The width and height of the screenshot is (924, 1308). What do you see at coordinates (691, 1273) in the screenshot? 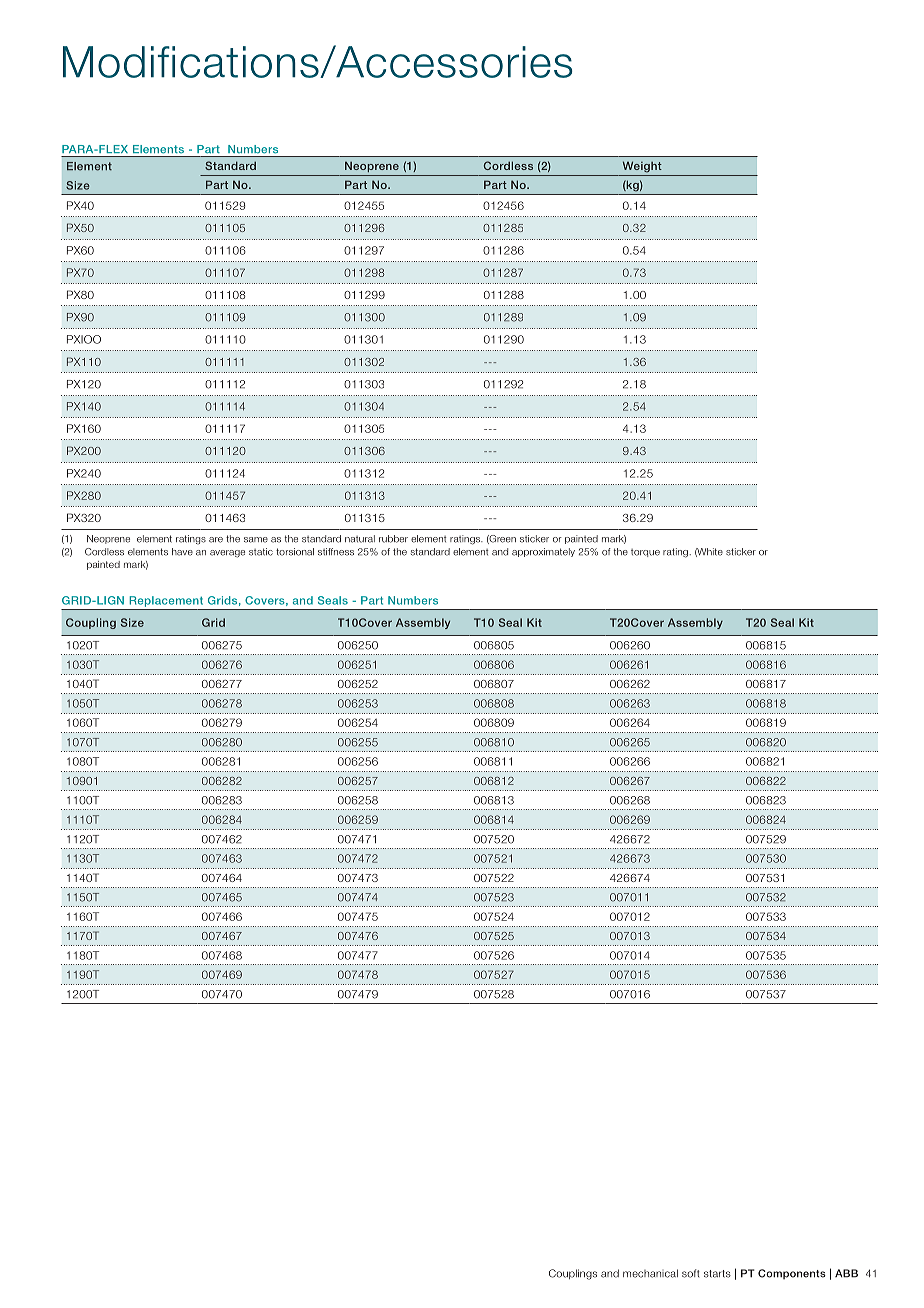
I see `soft` at bounding box center [691, 1273].
